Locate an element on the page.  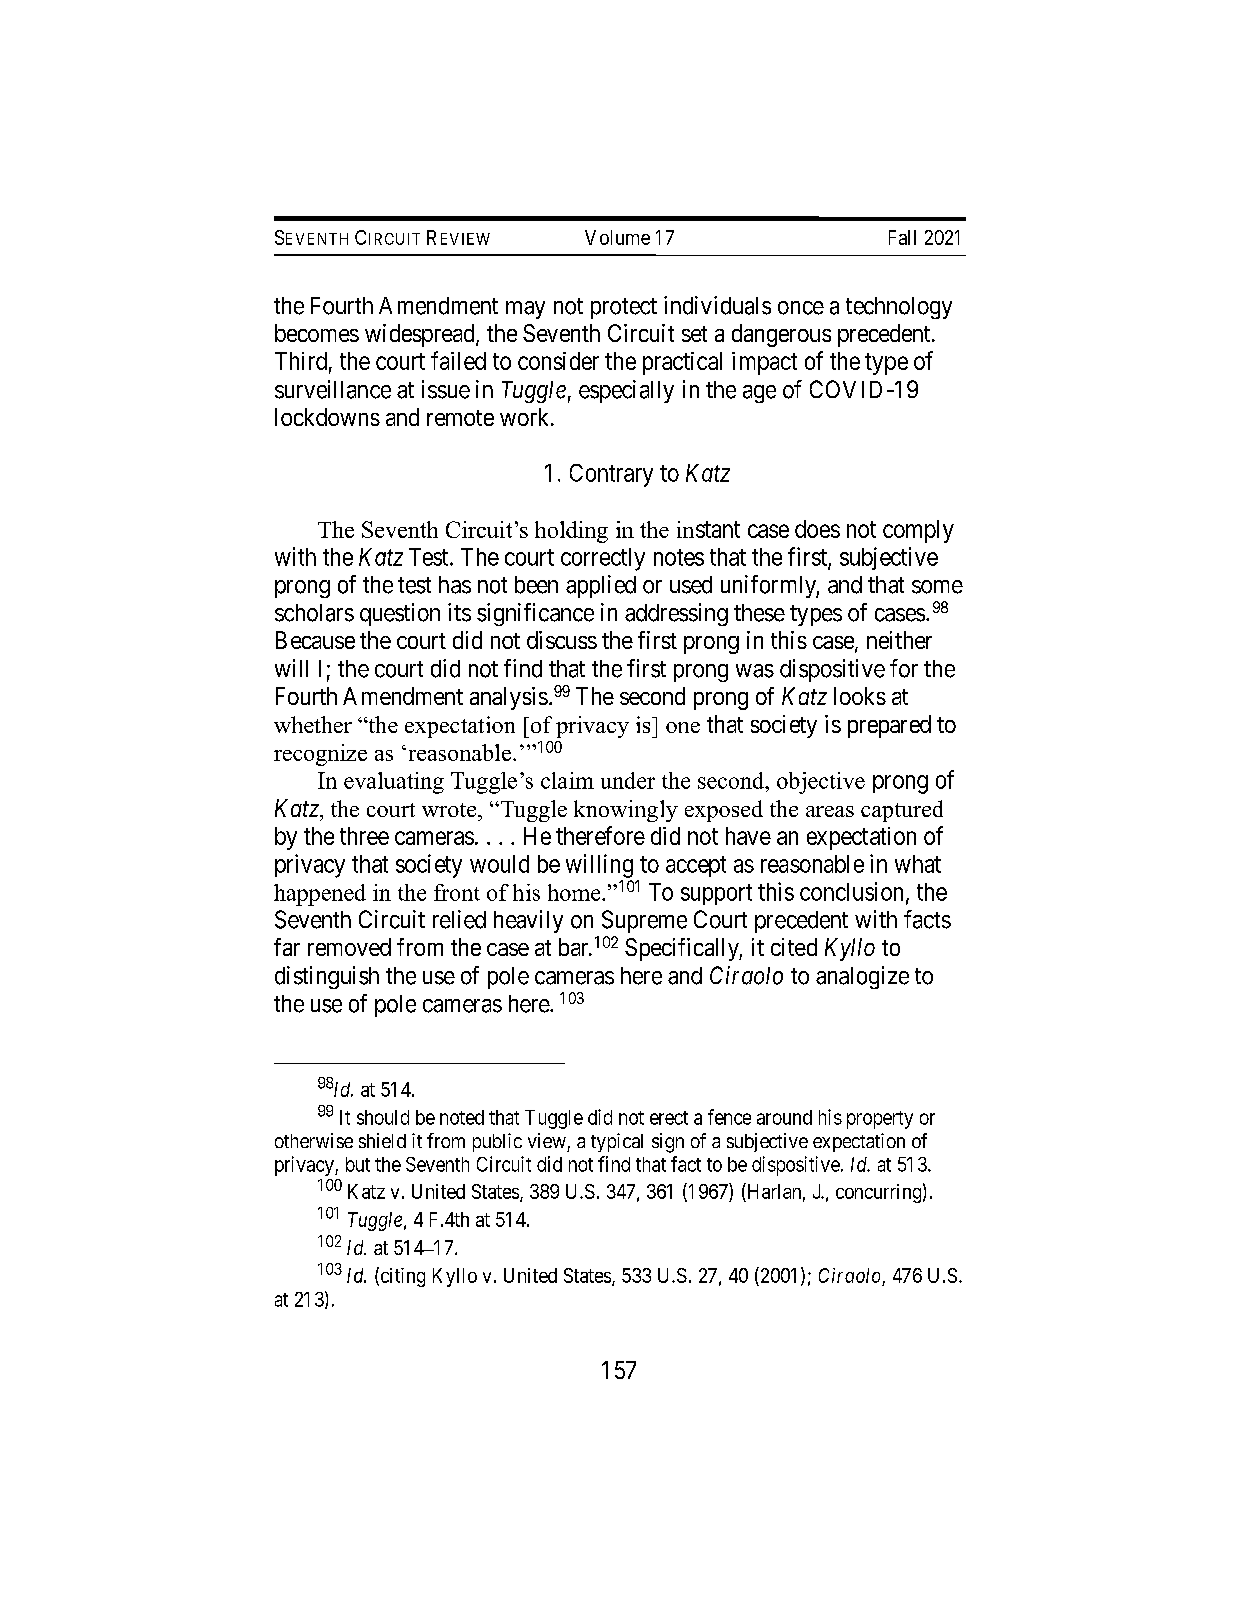
Fall is located at coordinates (902, 237).
